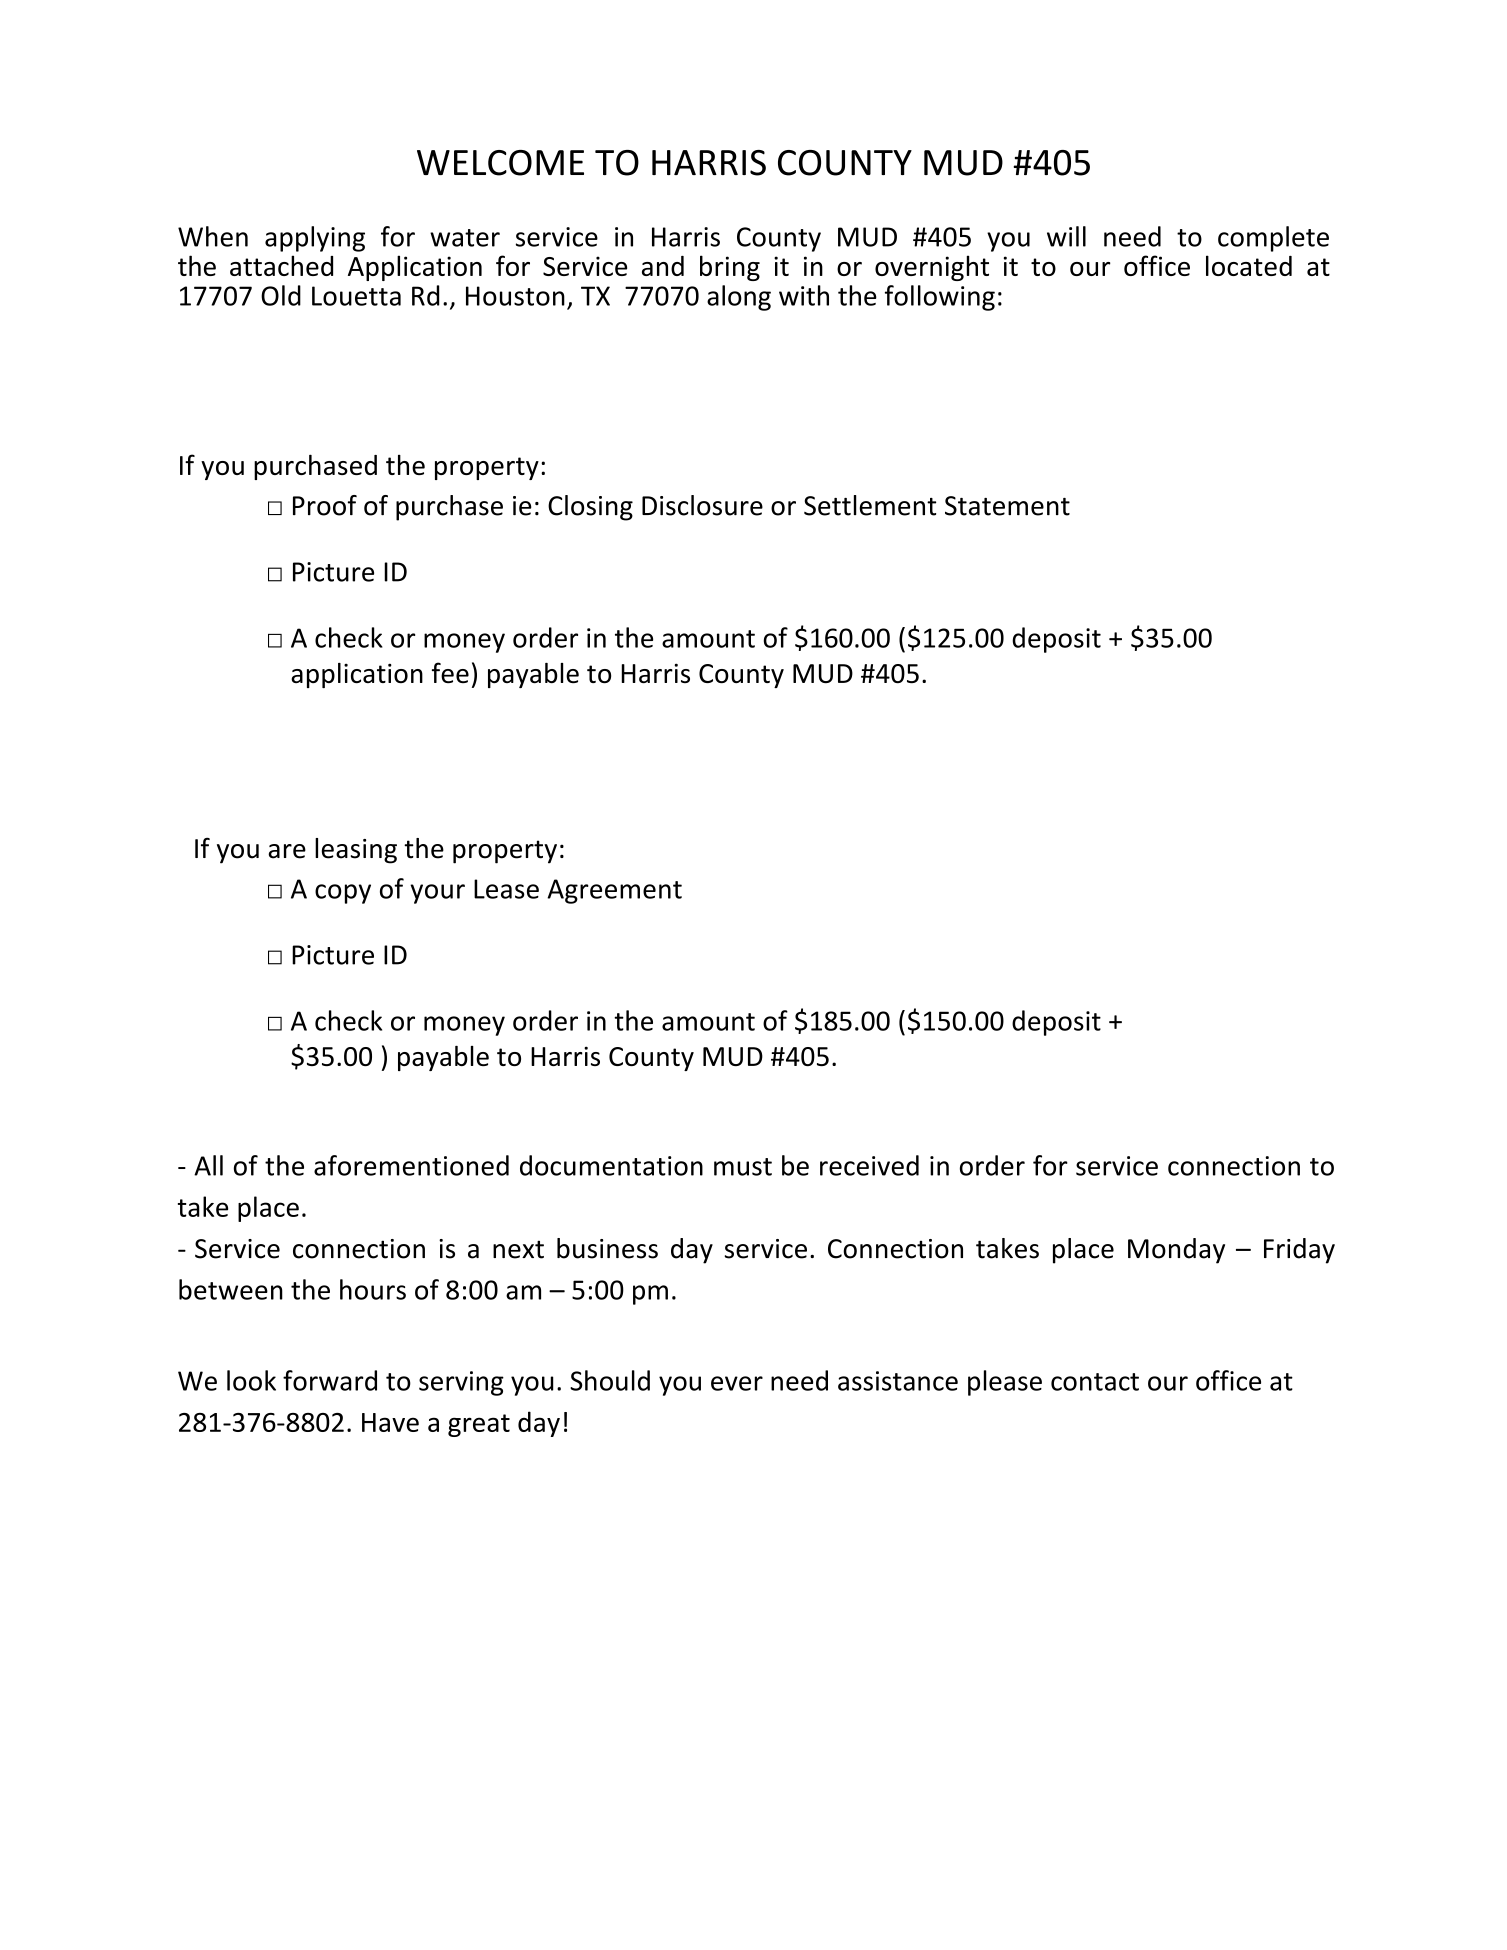  Describe the element at coordinates (330, 1380) in the screenshot. I see `forward` at that location.
